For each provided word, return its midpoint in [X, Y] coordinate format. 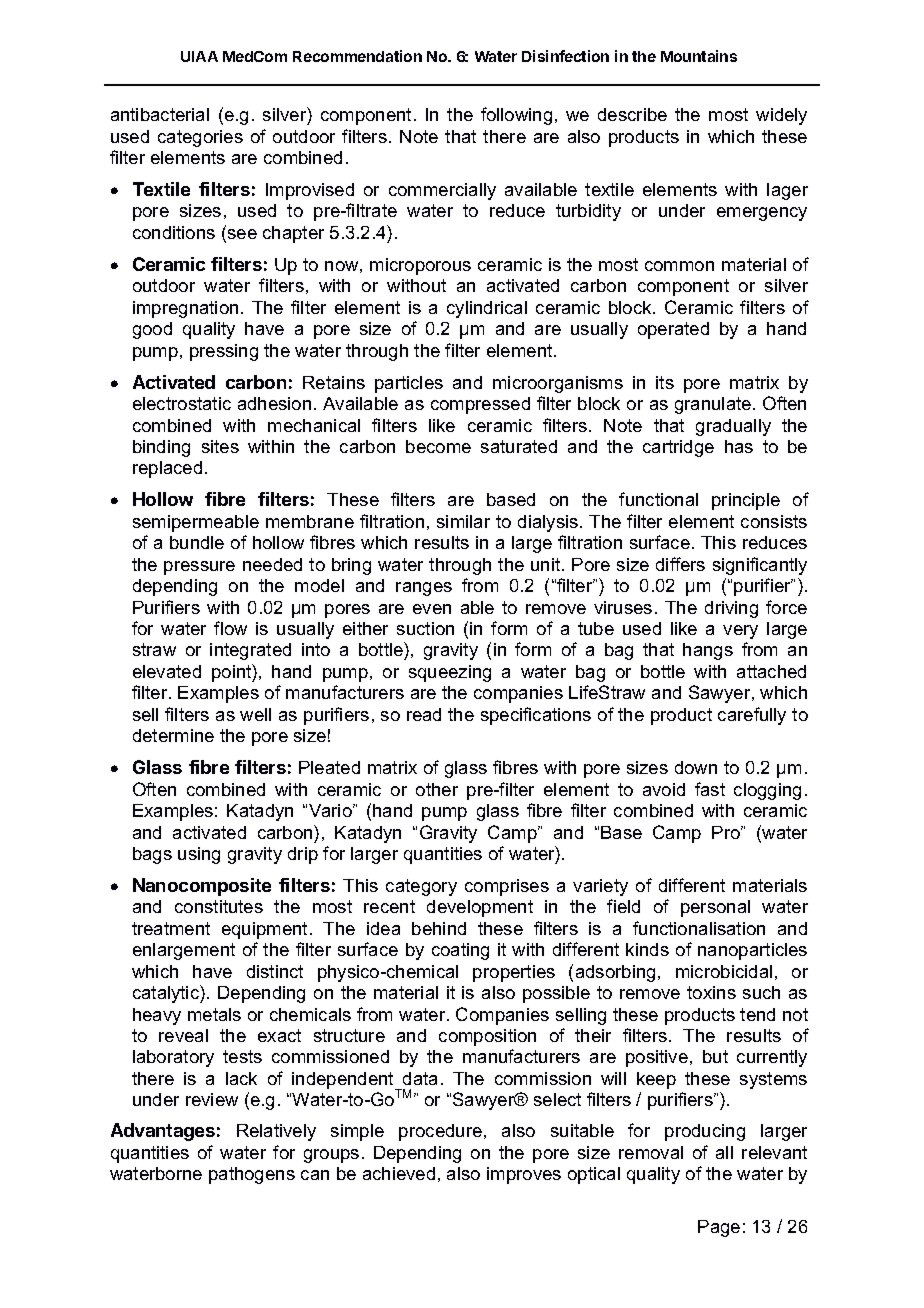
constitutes [219, 906]
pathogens [252, 1175]
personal [715, 908]
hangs [708, 651]
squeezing [450, 673]
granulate [714, 405]
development [480, 908]
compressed [480, 405]
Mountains [699, 56]
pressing [224, 352]
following [516, 116]
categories [200, 138]
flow [230, 628]
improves [524, 1175]
